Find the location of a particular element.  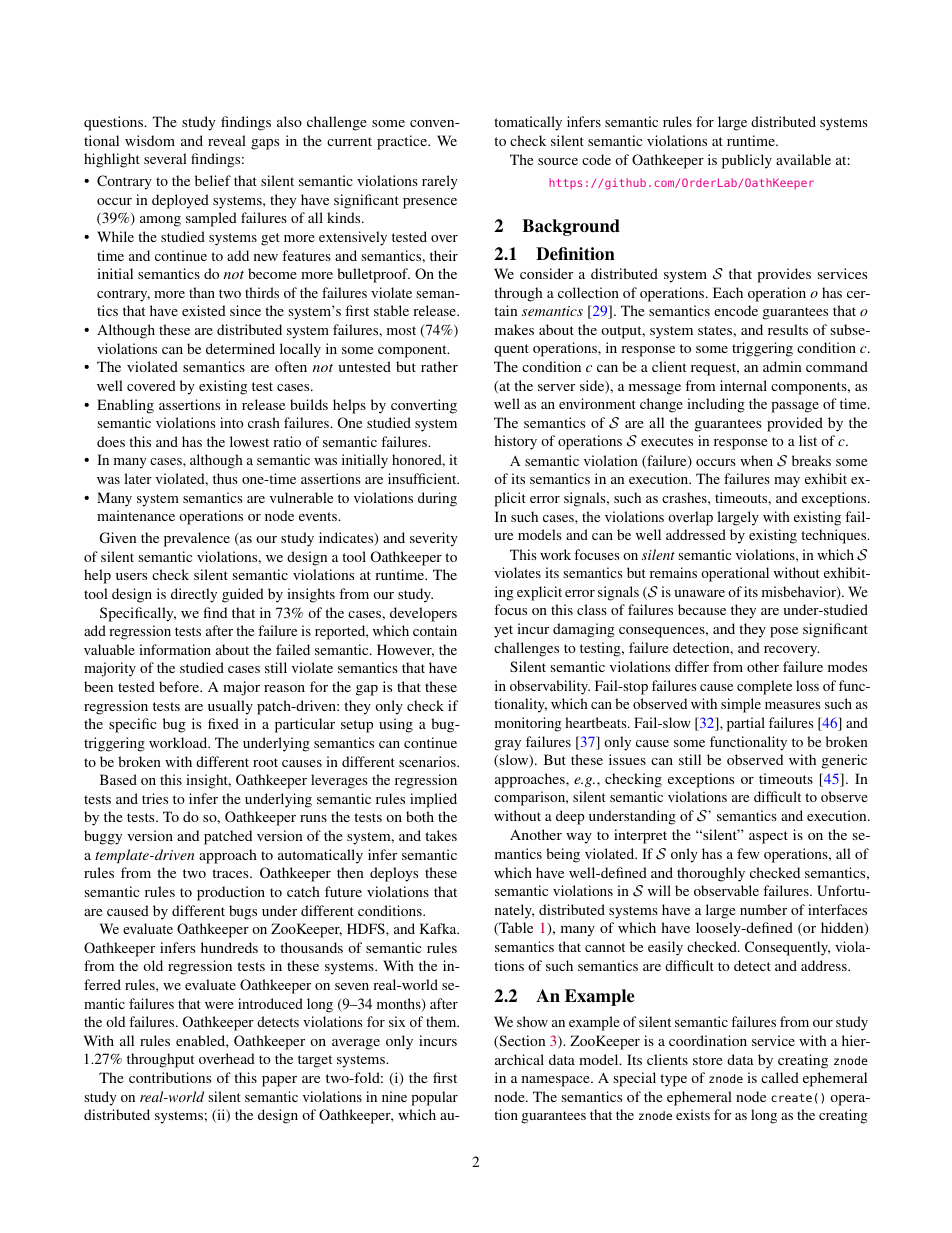

rarely is located at coordinates (440, 182).
